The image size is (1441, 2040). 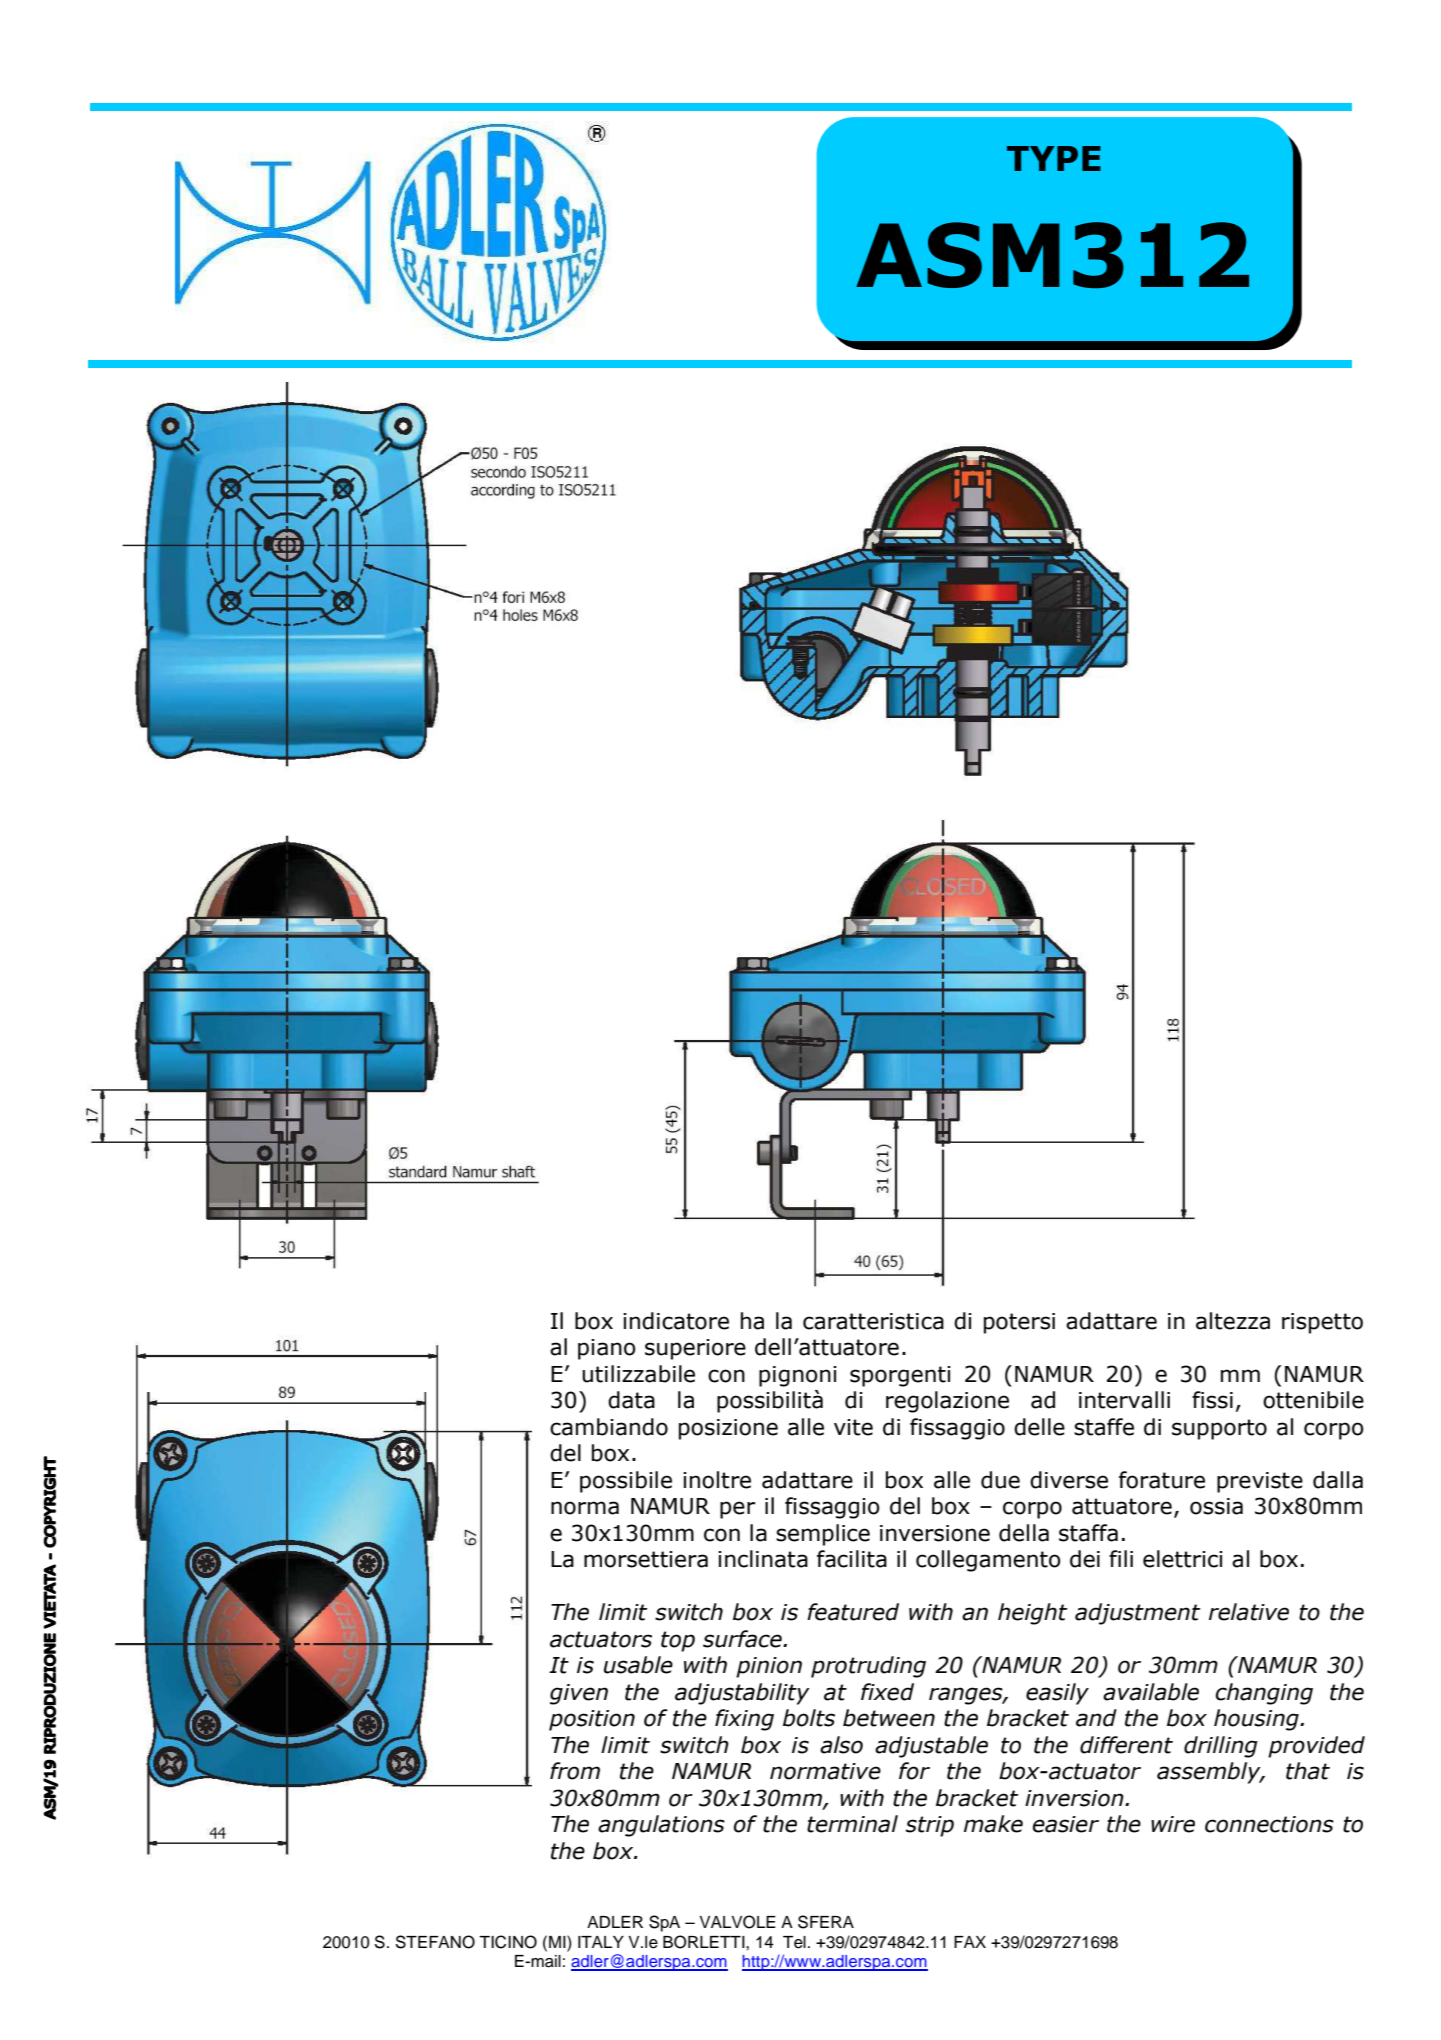 What do you see at coordinates (601, 1942) in the screenshot?
I see `ITALY` at bounding box center [601, 1942].
